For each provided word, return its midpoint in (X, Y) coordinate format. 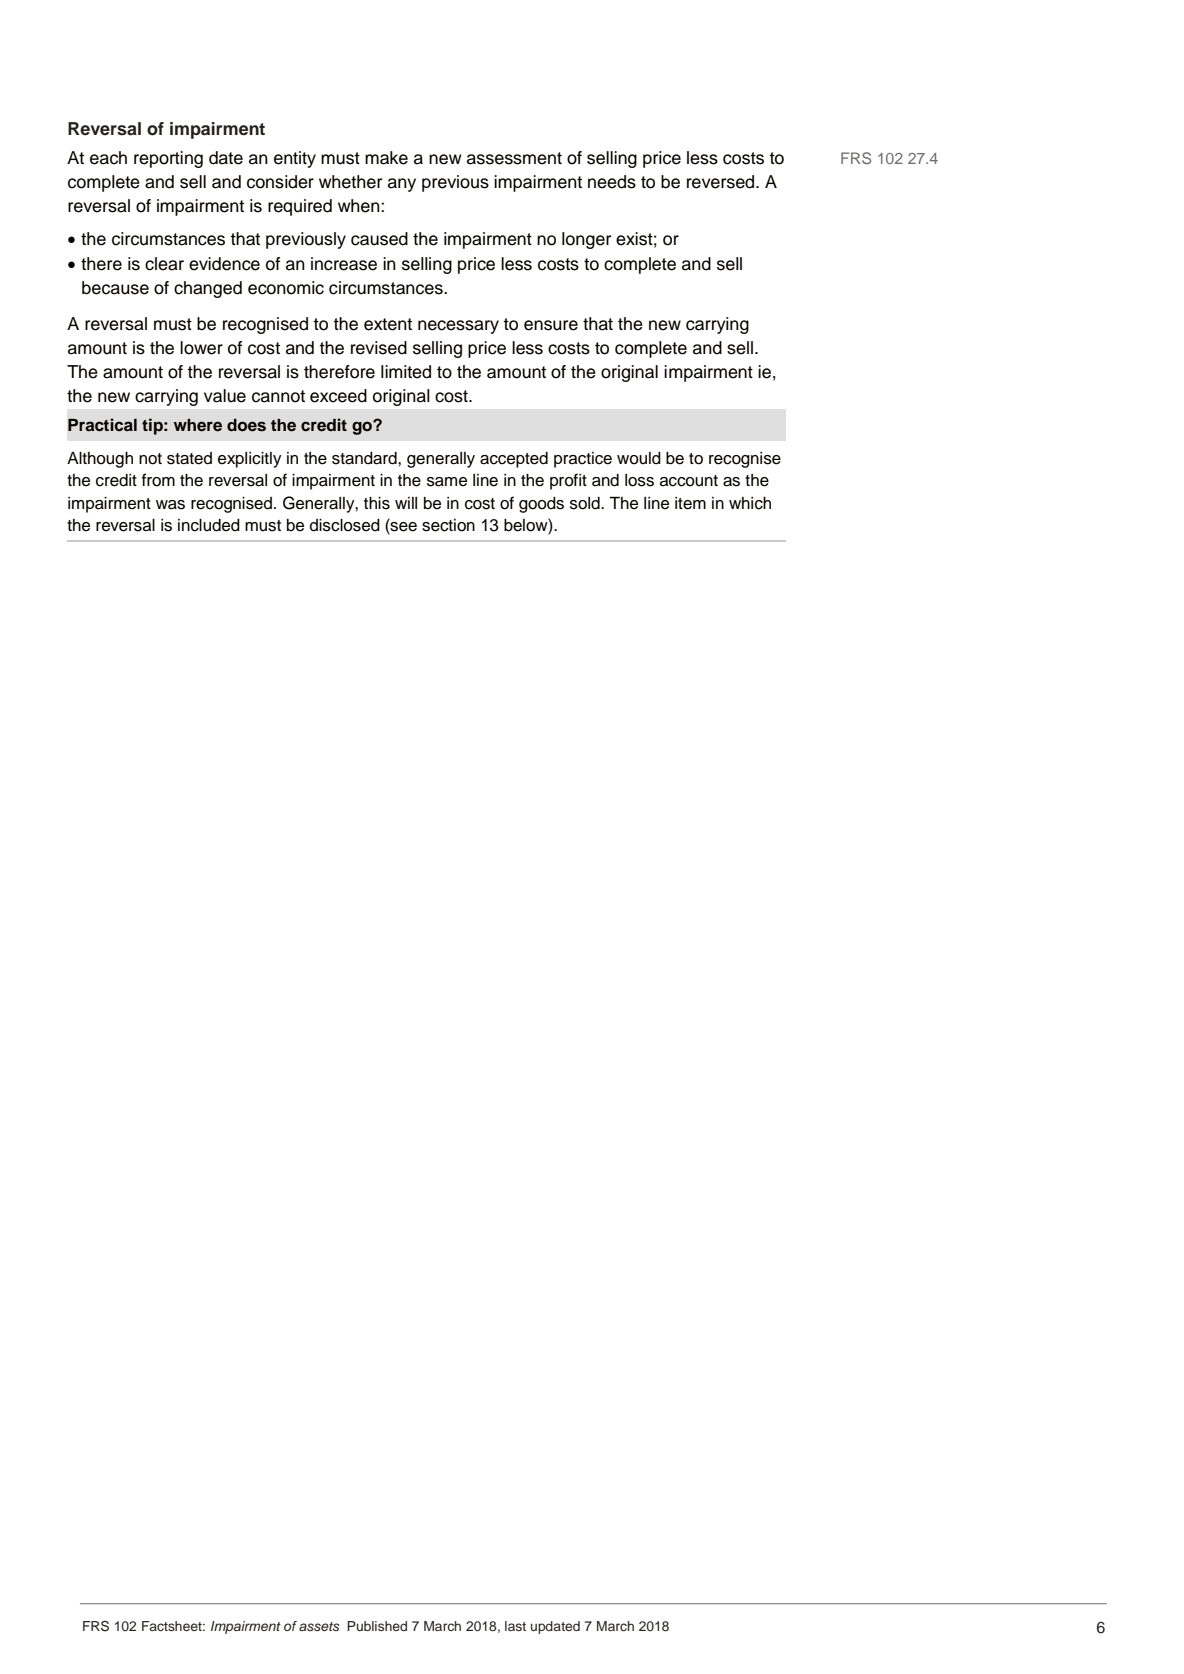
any (402, 185)
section (448, 525)
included (209, 525)
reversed (722, 182)
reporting (168, 159)
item (690, 503)
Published (377, 1626)
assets (319, 1626)
